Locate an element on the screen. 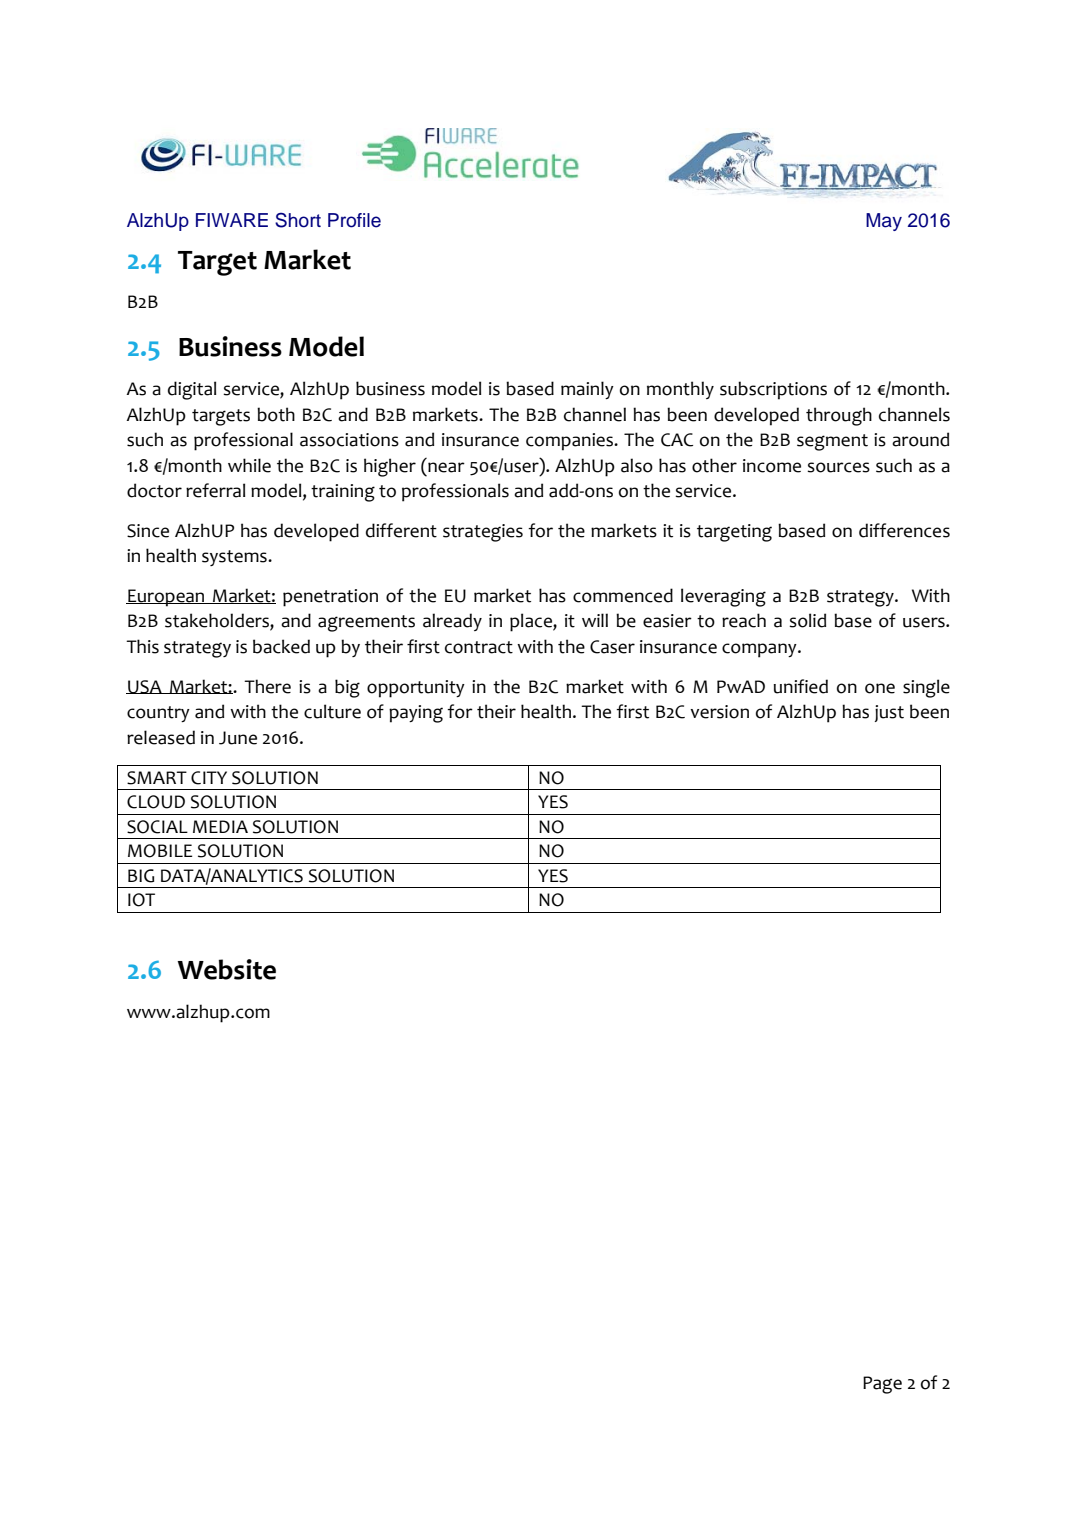  IOT is located at coordinates (141, 900).
